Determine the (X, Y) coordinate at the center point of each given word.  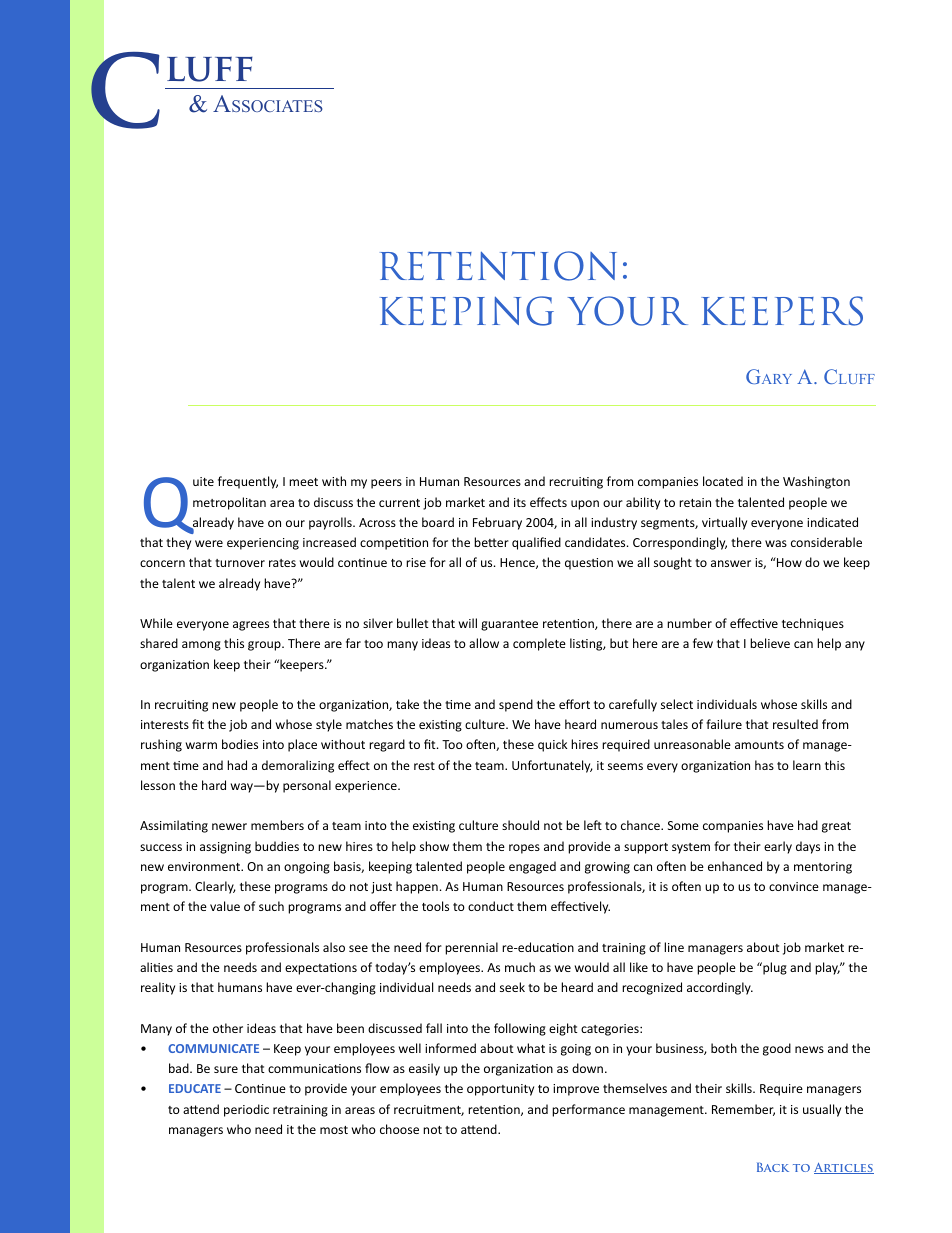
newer (229, 826)
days (808, 847)
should (520, 825)
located (723, 481)
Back (773, 1167)
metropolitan (229, 503)
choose (399, 1129)
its (520, 502)
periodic (246, 1110)
